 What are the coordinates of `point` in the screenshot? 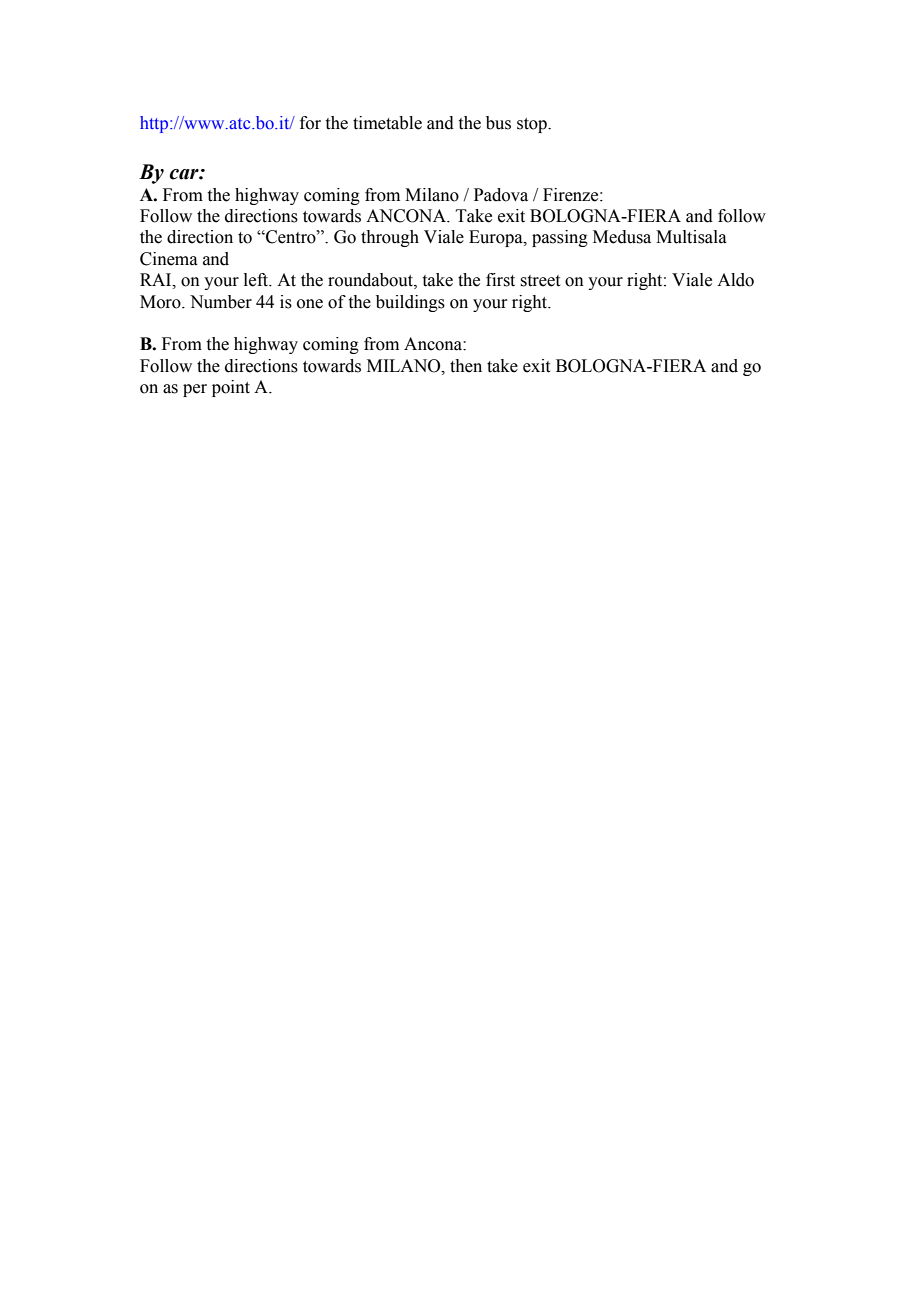 It's located at (231, 388).
